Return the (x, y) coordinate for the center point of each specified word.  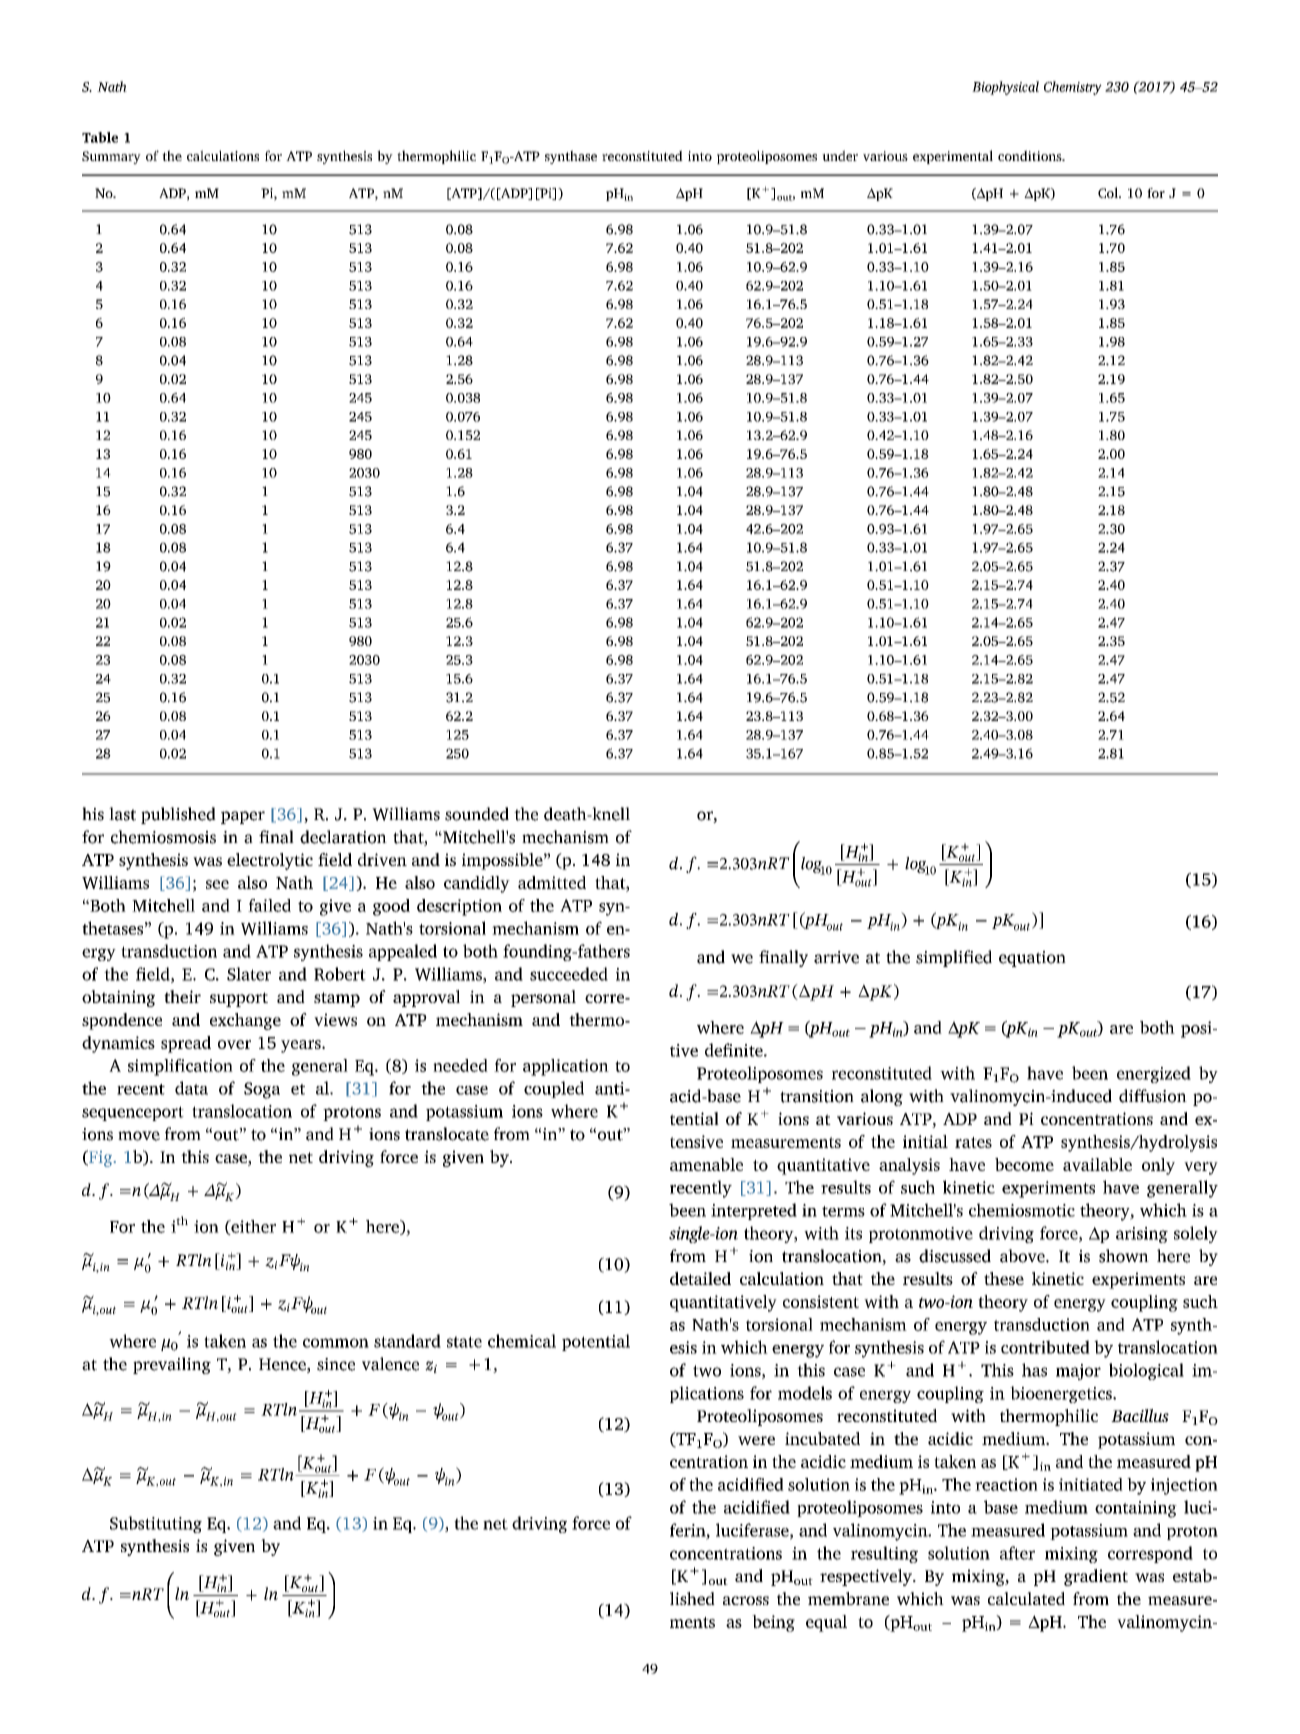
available (1097, 1164)
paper (243, 817)
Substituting (156, 1524)
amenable (706, 1164)
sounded (477, 814)
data (191, 1088)
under (840, 155)
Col (1109, 192)
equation (1032, 959)
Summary (111, 157)
